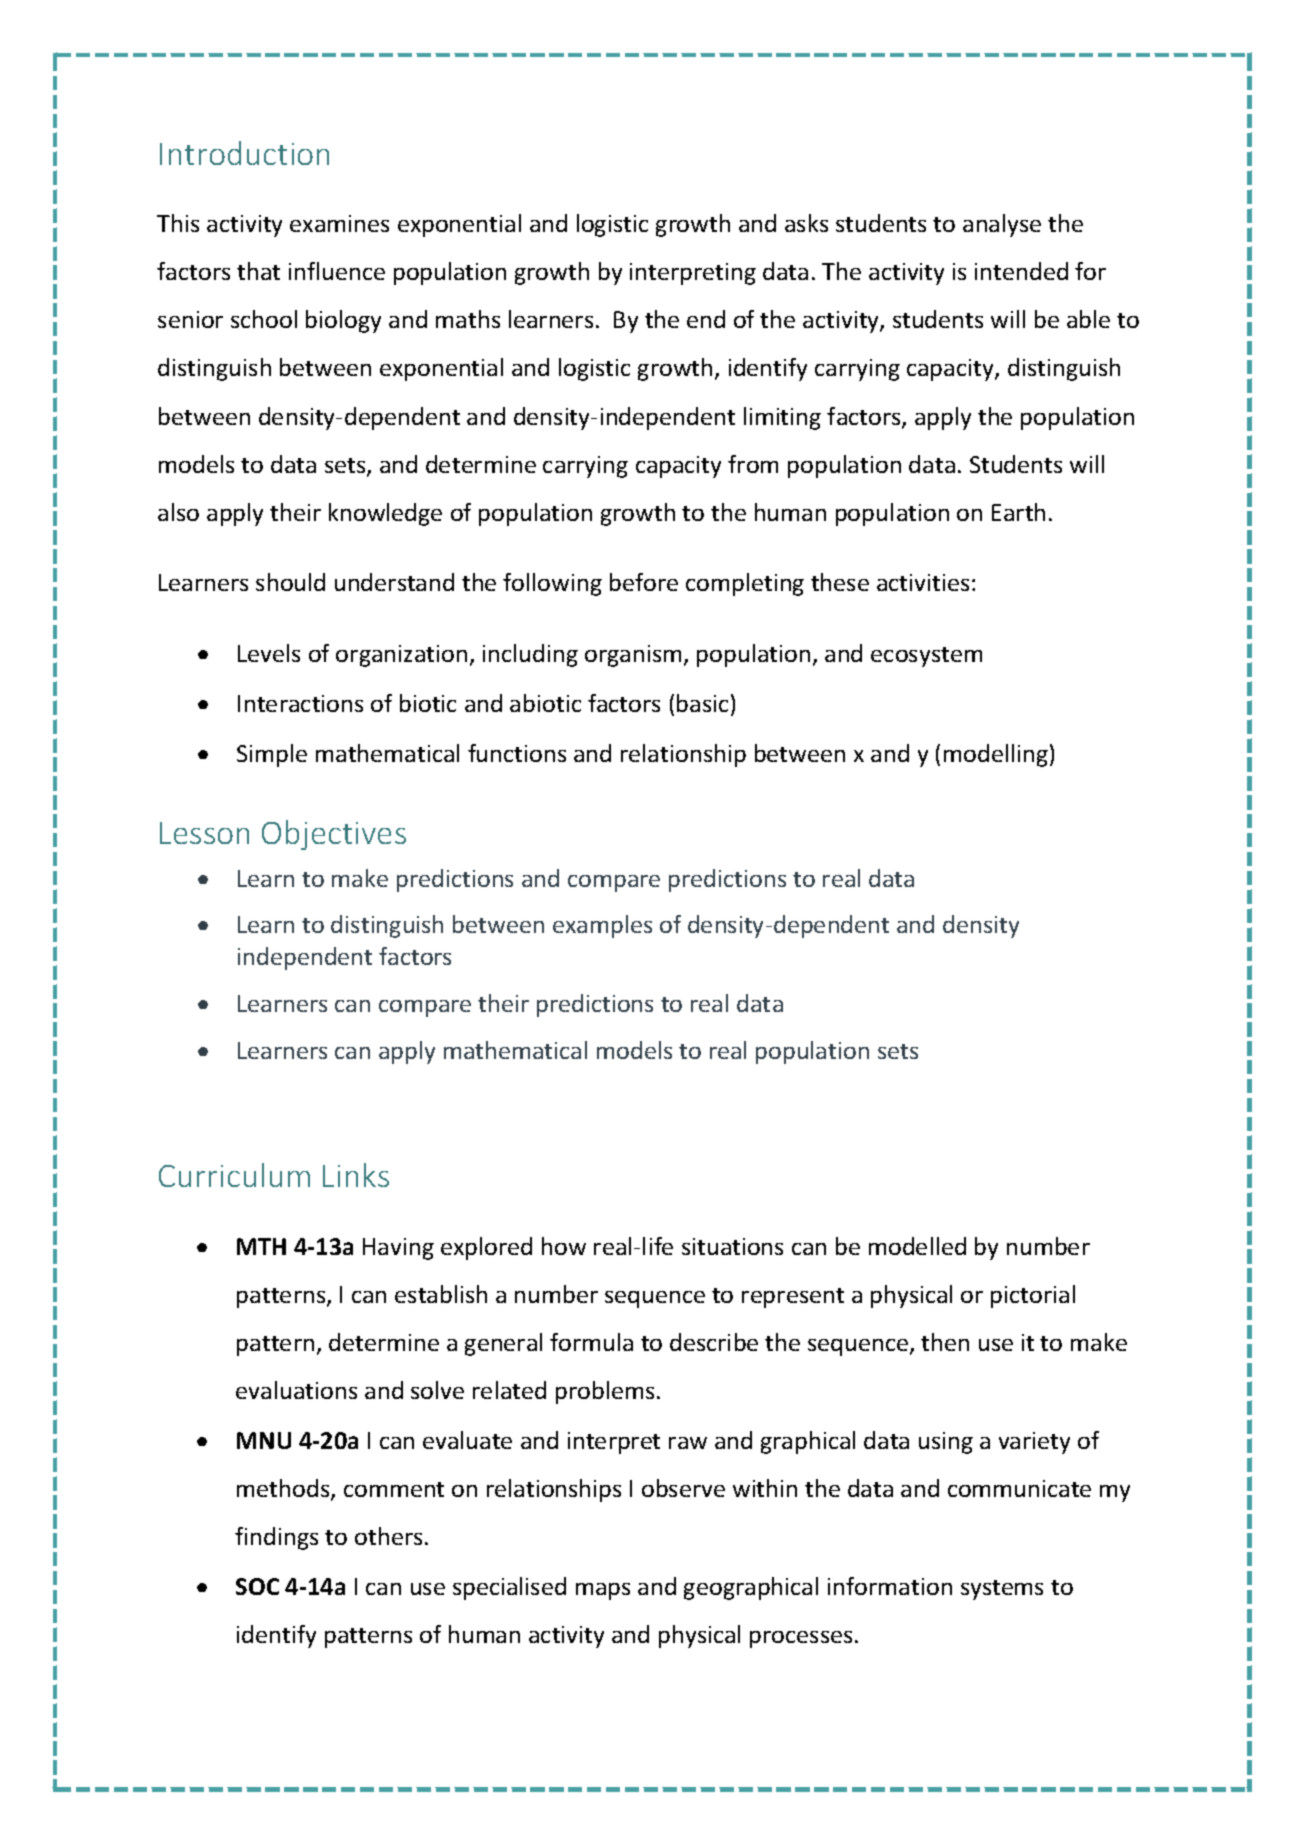 This screenshot has width=1304, height=1844. I want to click on modelling, so click(996, 755).
